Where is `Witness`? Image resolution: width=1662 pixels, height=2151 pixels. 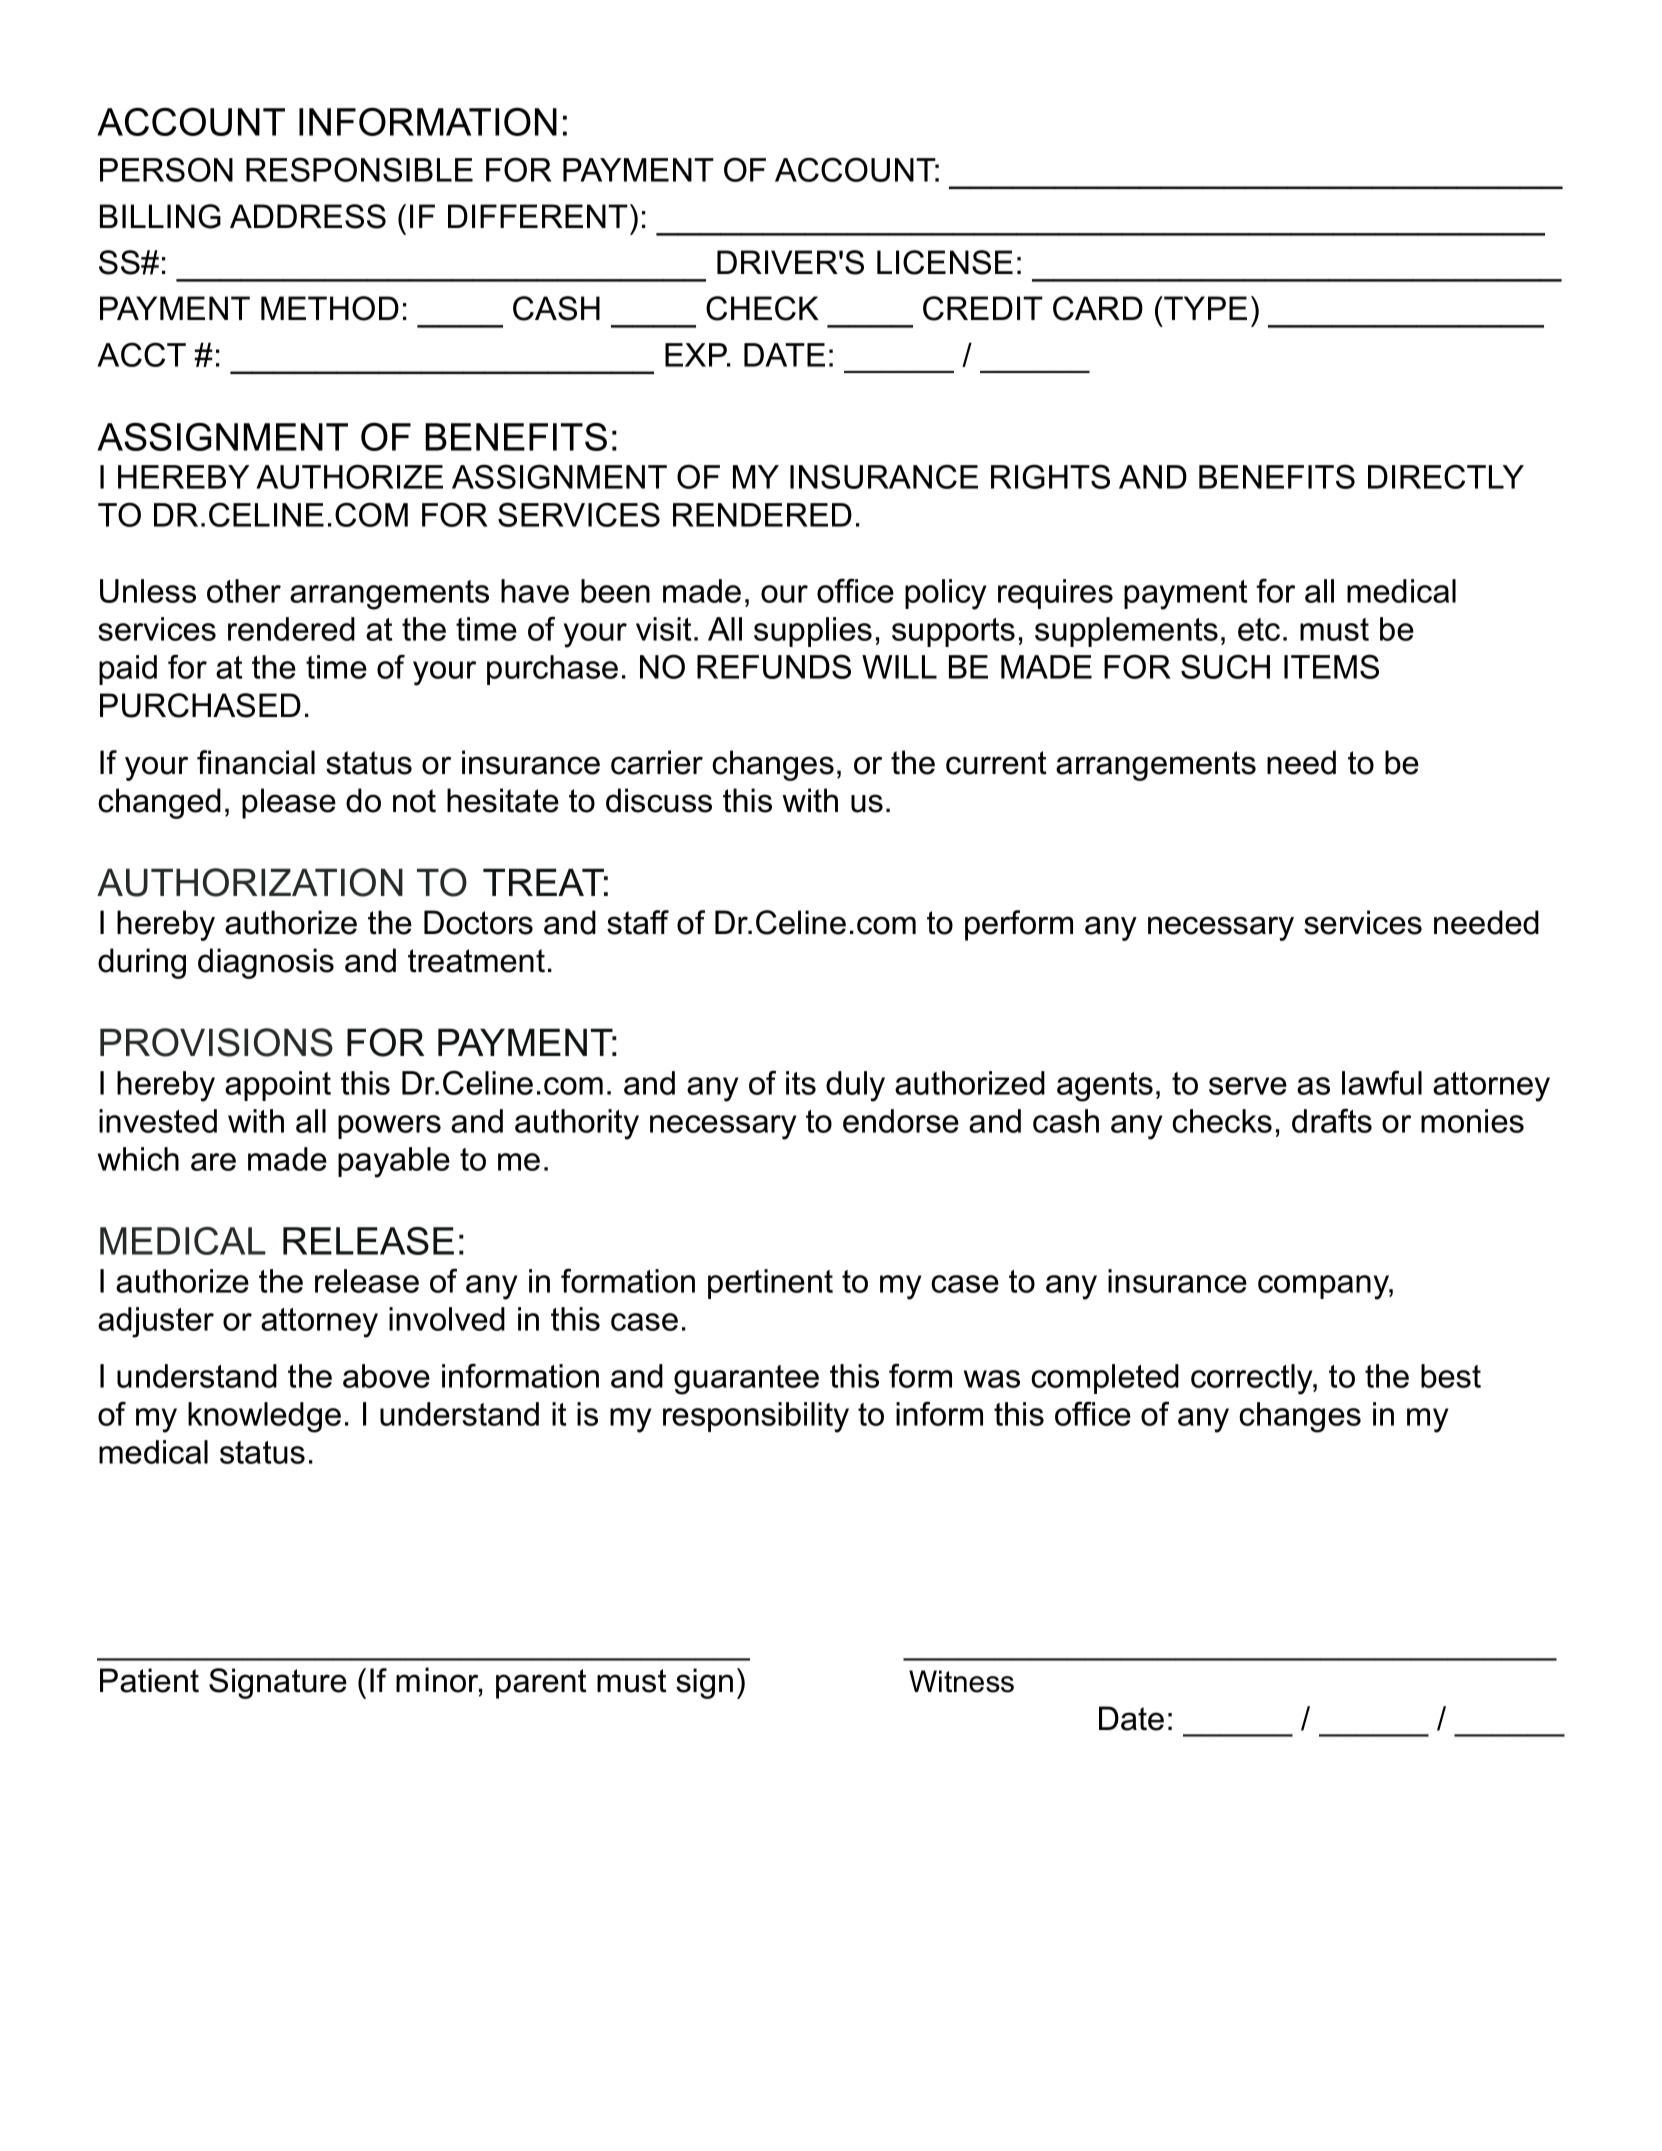 Witness is located at coordinates (961, 1681).
